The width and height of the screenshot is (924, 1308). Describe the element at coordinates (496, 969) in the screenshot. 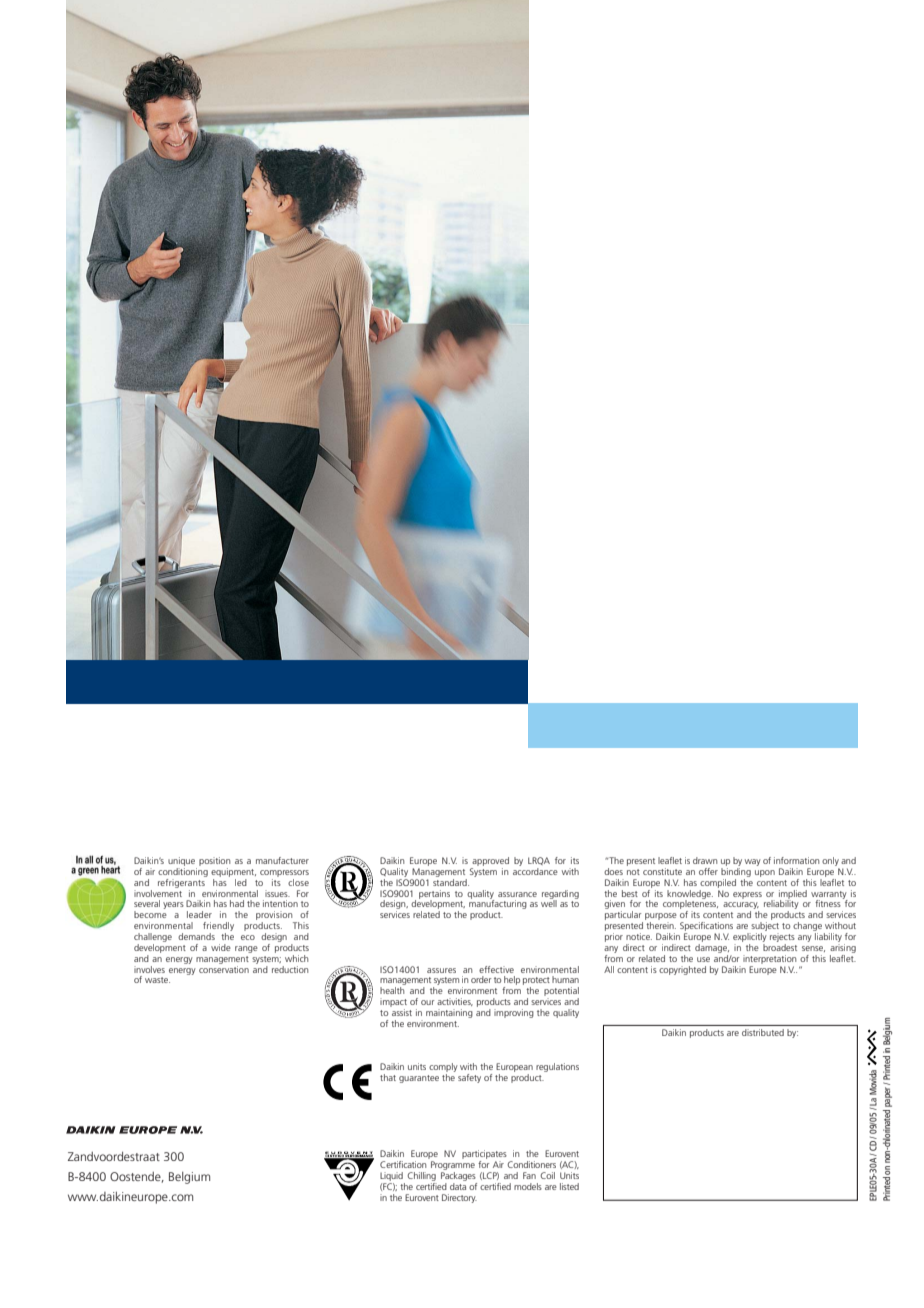

I see `effective` at that location.
